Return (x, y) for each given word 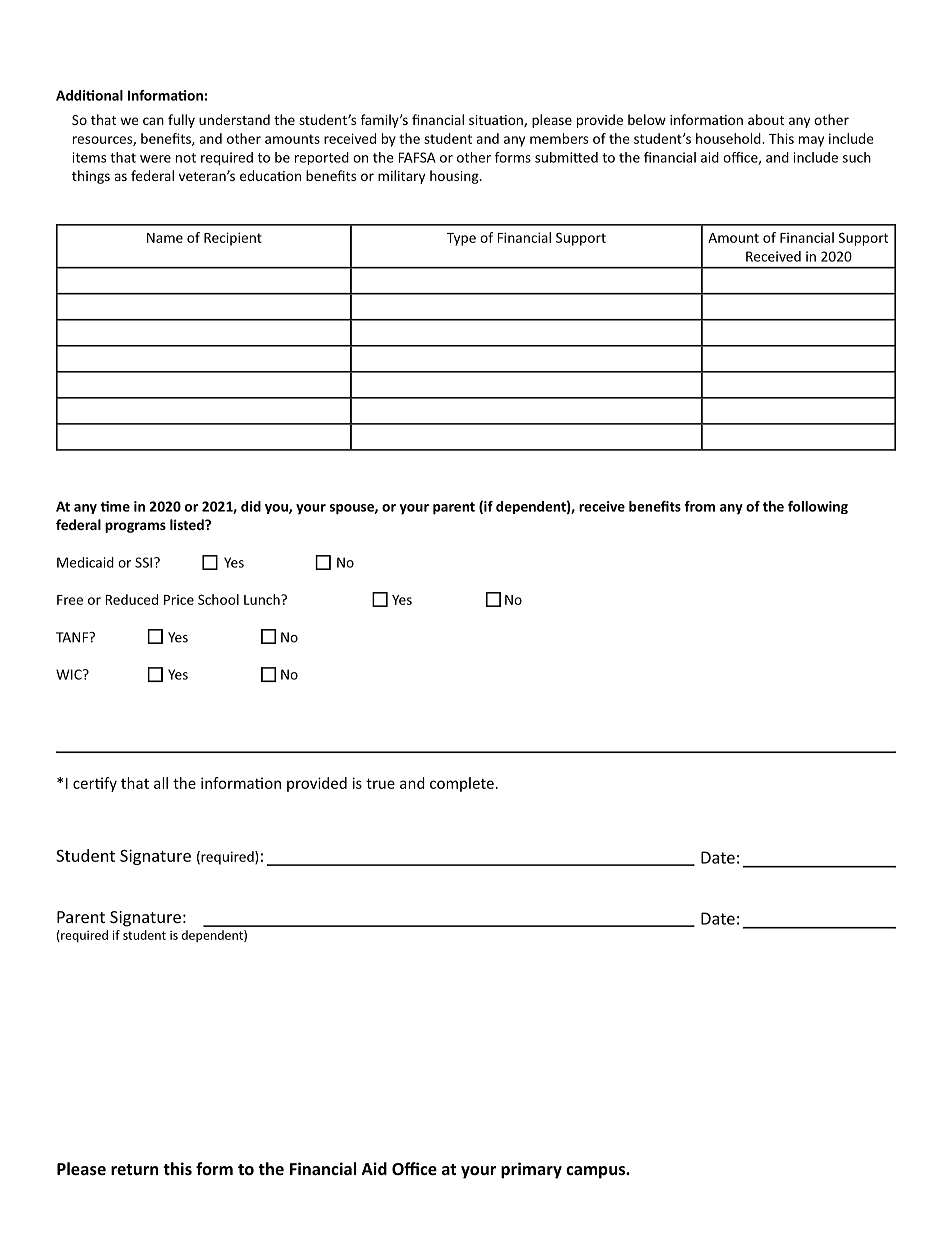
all (161, 783)
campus (596, 1172)
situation (497, 121)
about (766, 119)
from (699, 506)
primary (531, 1170)
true (380, 783)
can (153, 121)
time (115, 506)
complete (462, 784)
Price (179, 600)
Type (461, 239)
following (818, 507)
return (134, 1169)
